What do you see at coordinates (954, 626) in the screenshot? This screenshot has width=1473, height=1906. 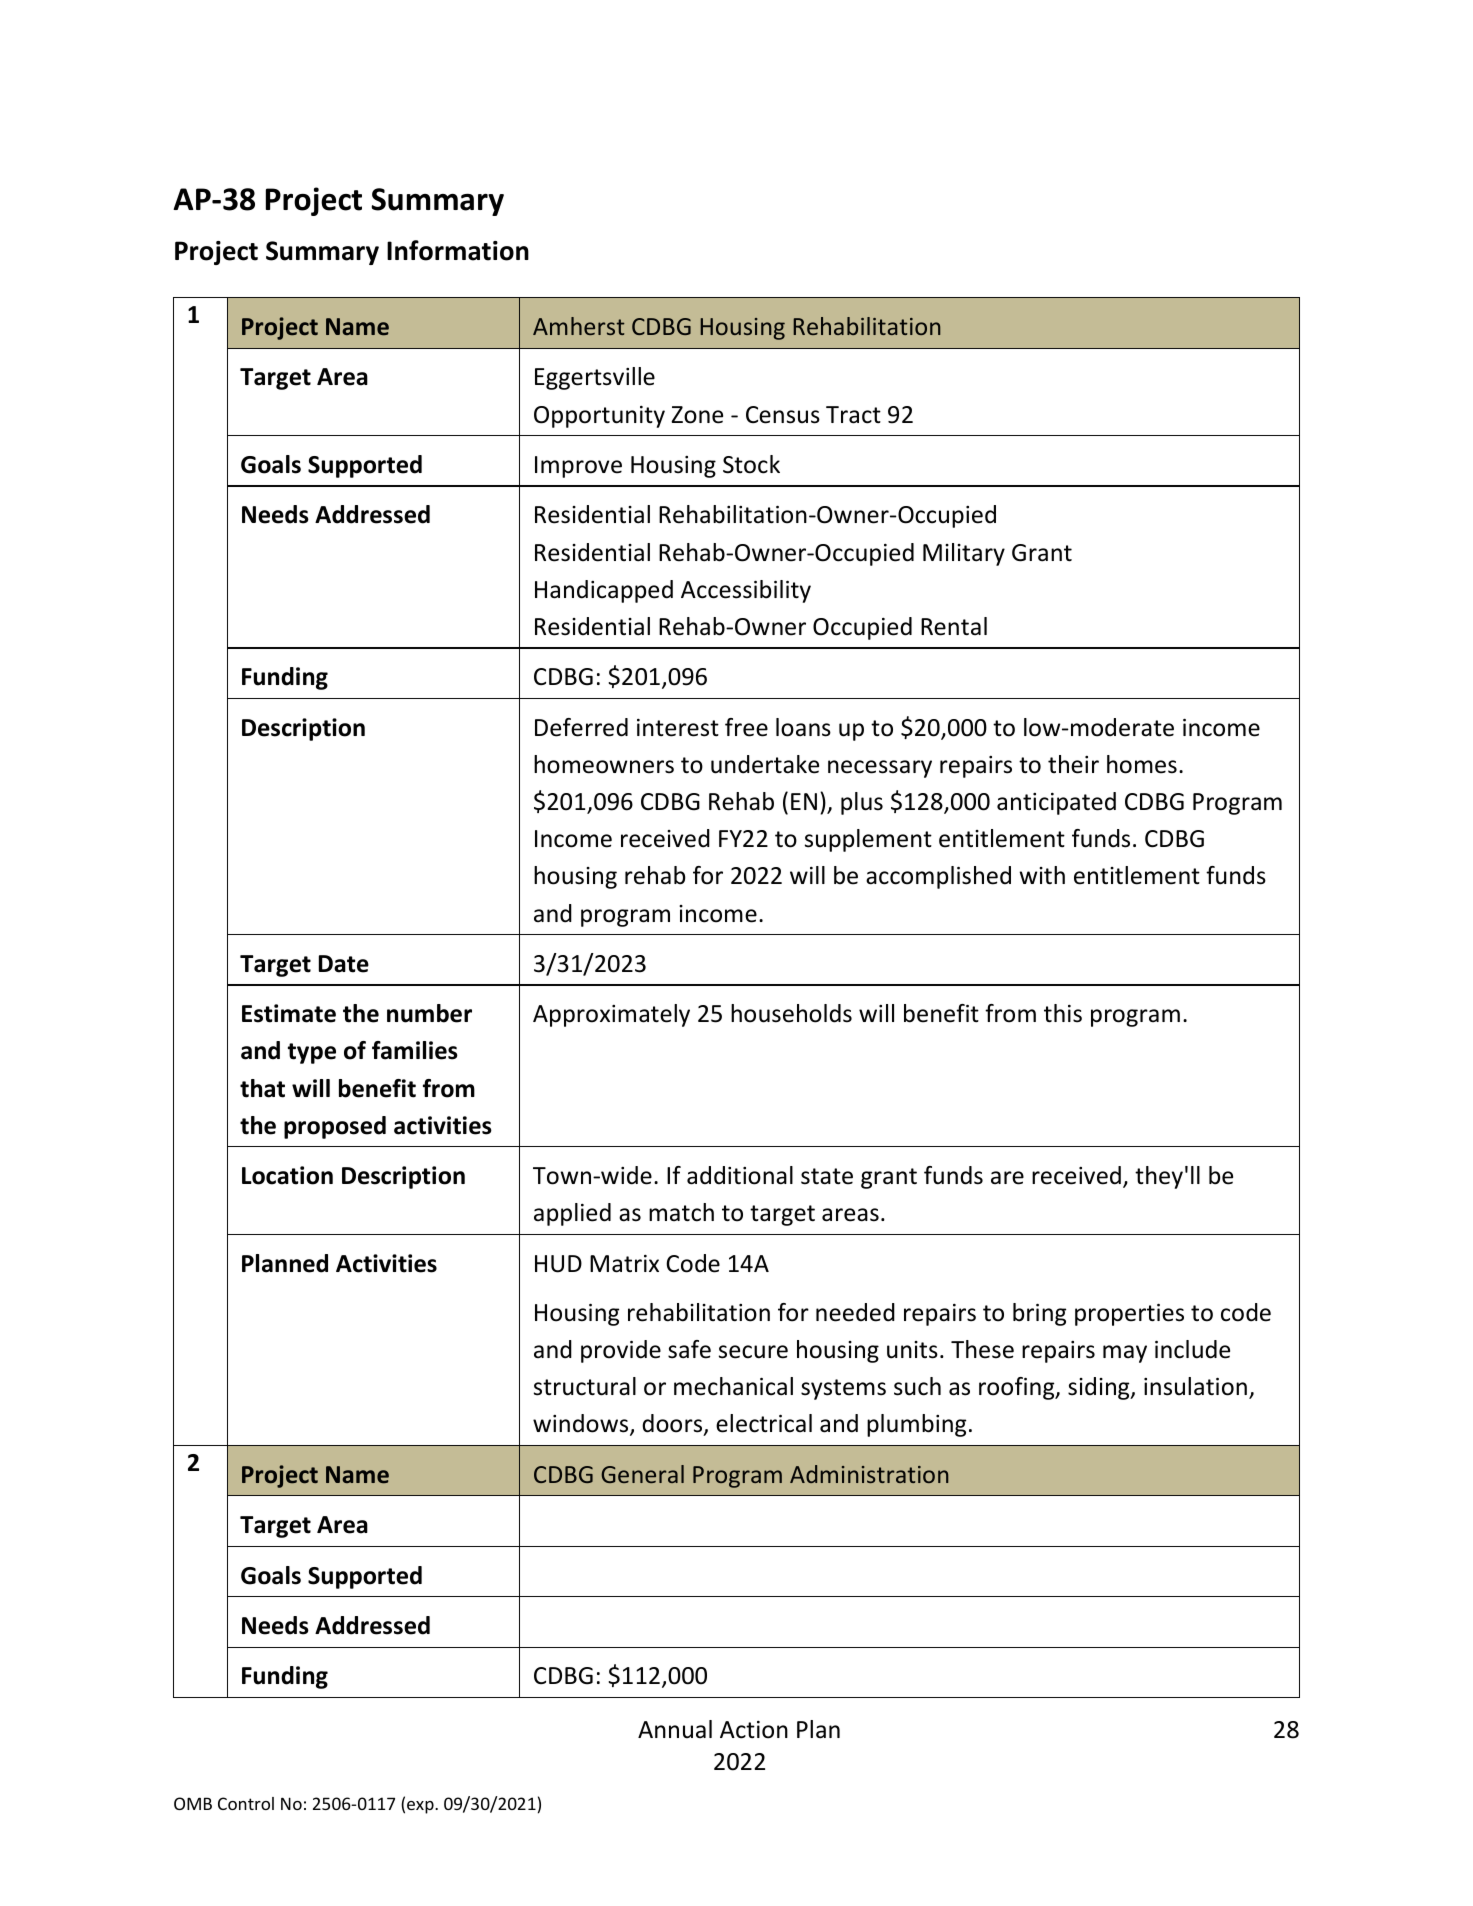 I see `Rental` at bounding box center [954, 626].
